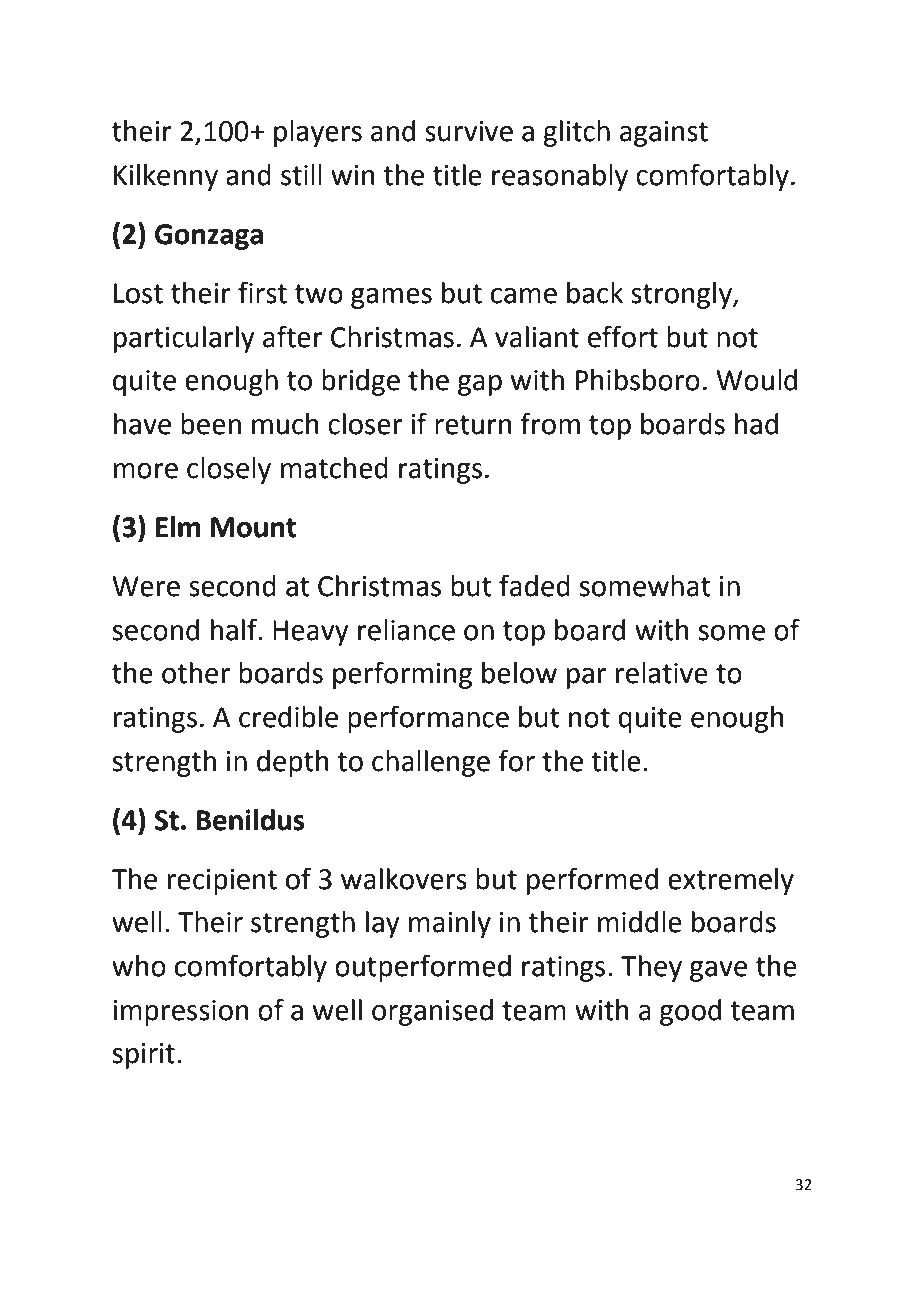 Image resolution: width=924 pixels, height=1308 pixels. Describe the element at coordinates (664, 134) in the image. I see `against` at that location.
